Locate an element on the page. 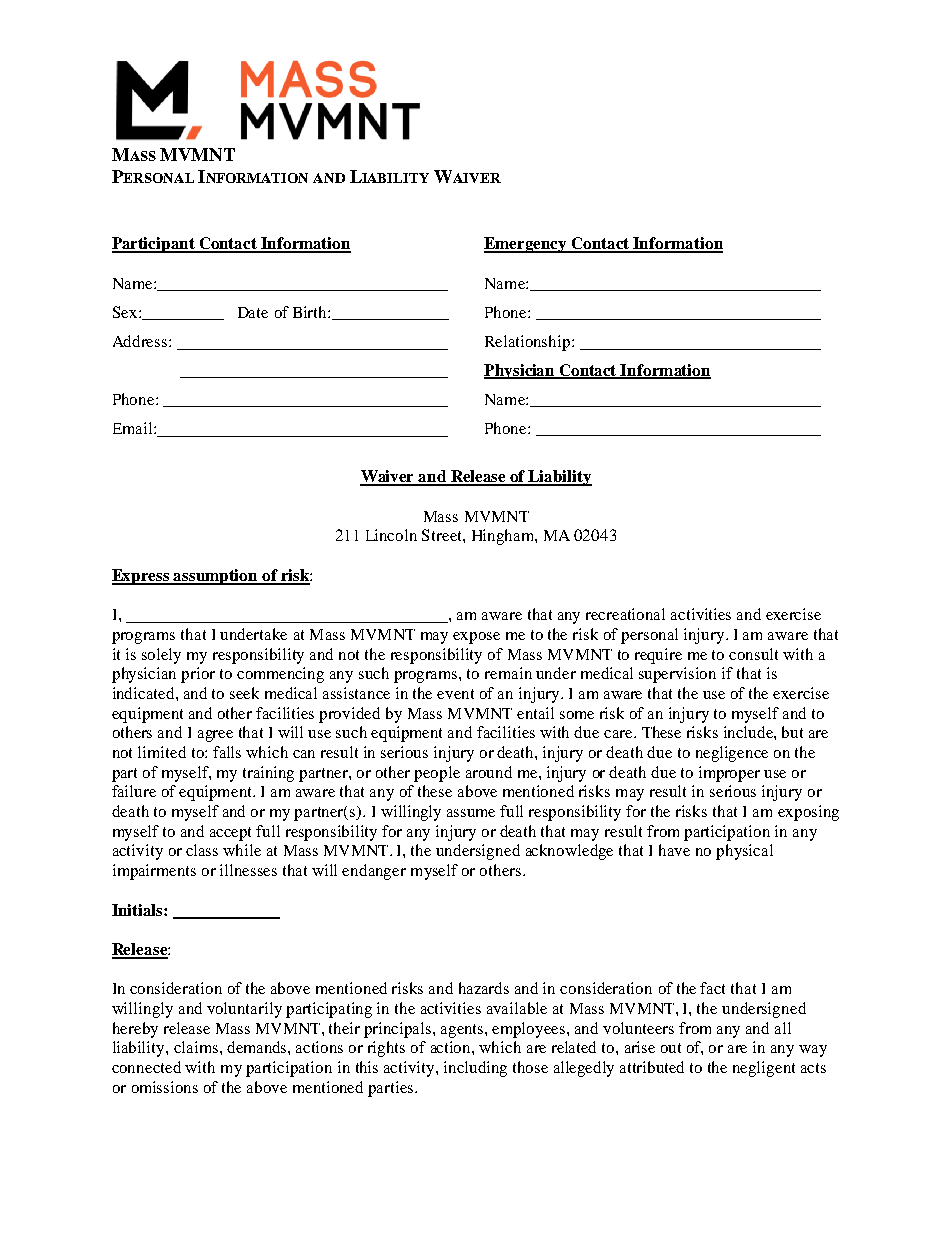 This image has width=952, height=1233. Street is located at coordinates (443, 535).
